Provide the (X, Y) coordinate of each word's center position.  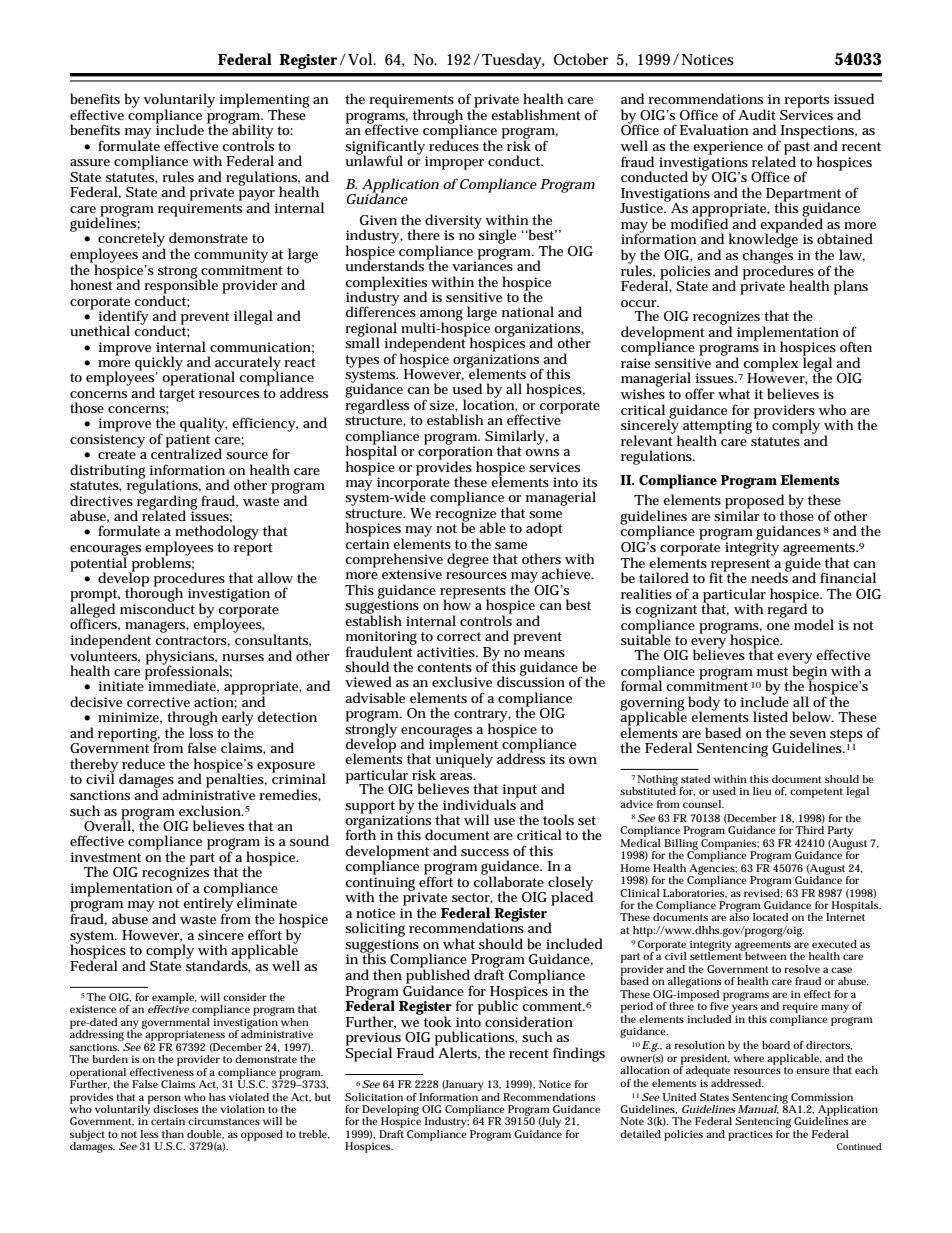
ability (252, 132)
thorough (154, 594)
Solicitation (374, 1097)
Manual (758, 1109)
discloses (176, 1109)
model (814, 624)
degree (468, 560)
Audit (757, 114)
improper (454, 163)
